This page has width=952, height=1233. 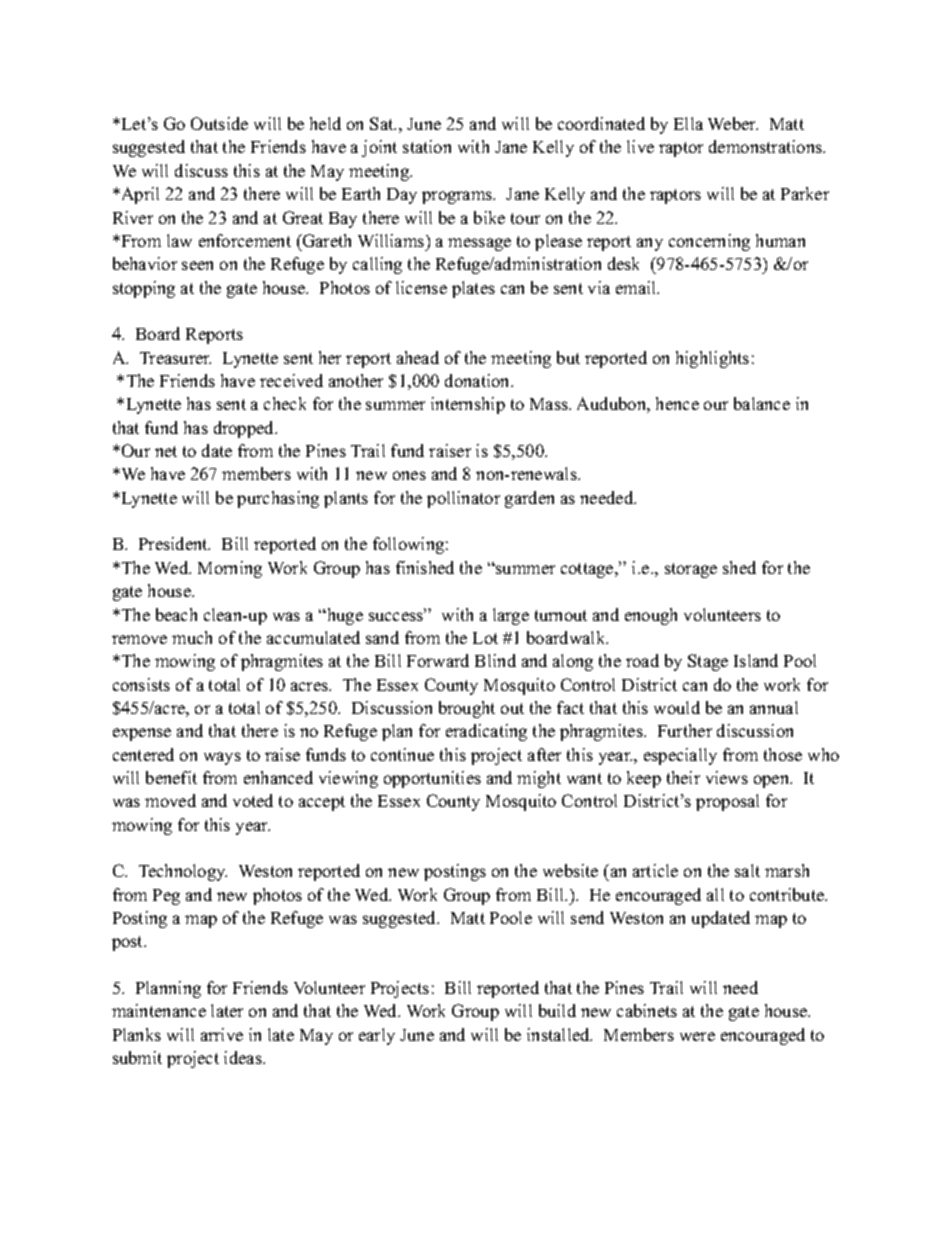 What do you see at coordinates (767, 146) in the page?
I see `demonstrations` at bounding box center [767, 146].
